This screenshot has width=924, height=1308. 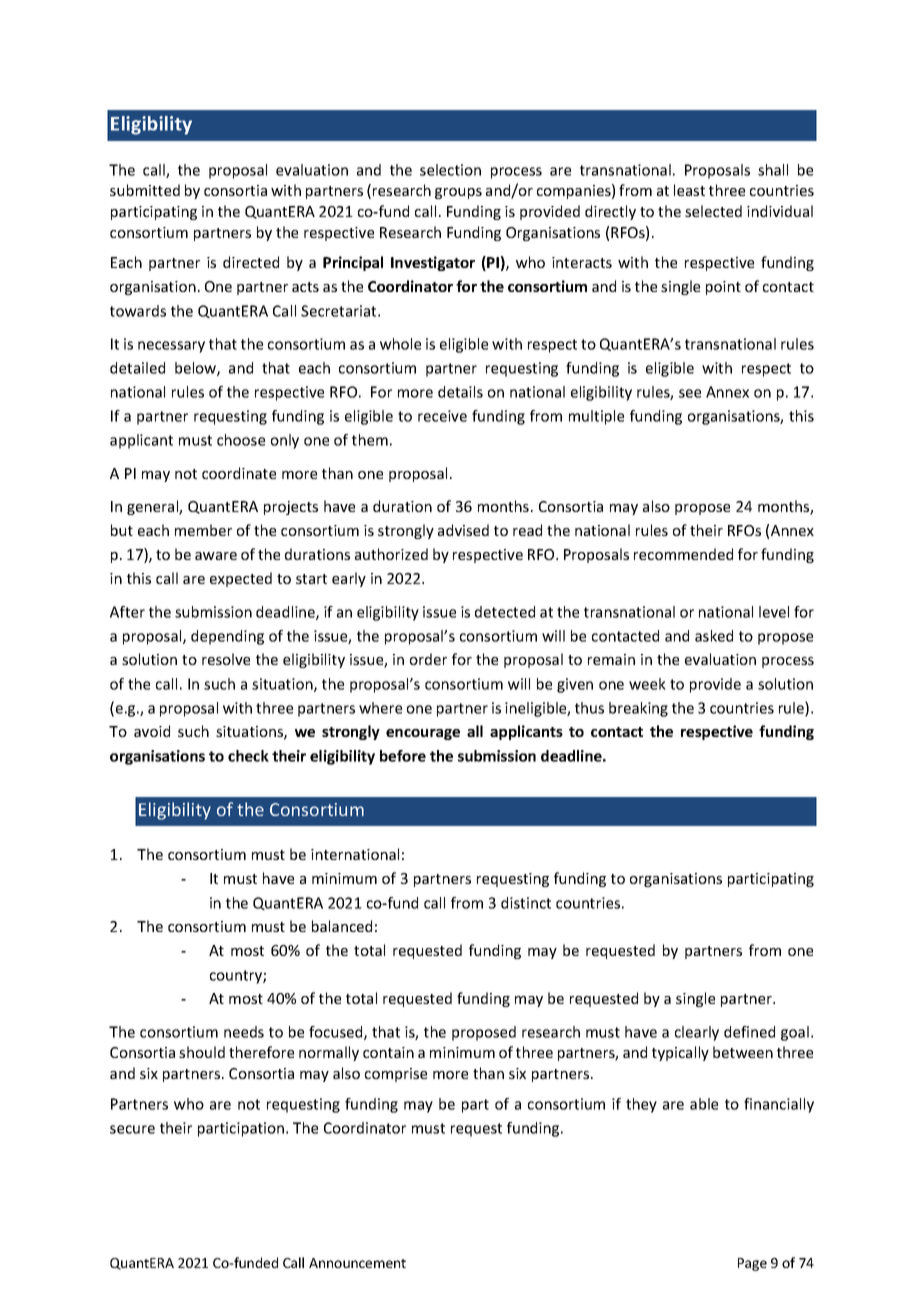 I want to click on submitted, so click(x=145, y=190).
